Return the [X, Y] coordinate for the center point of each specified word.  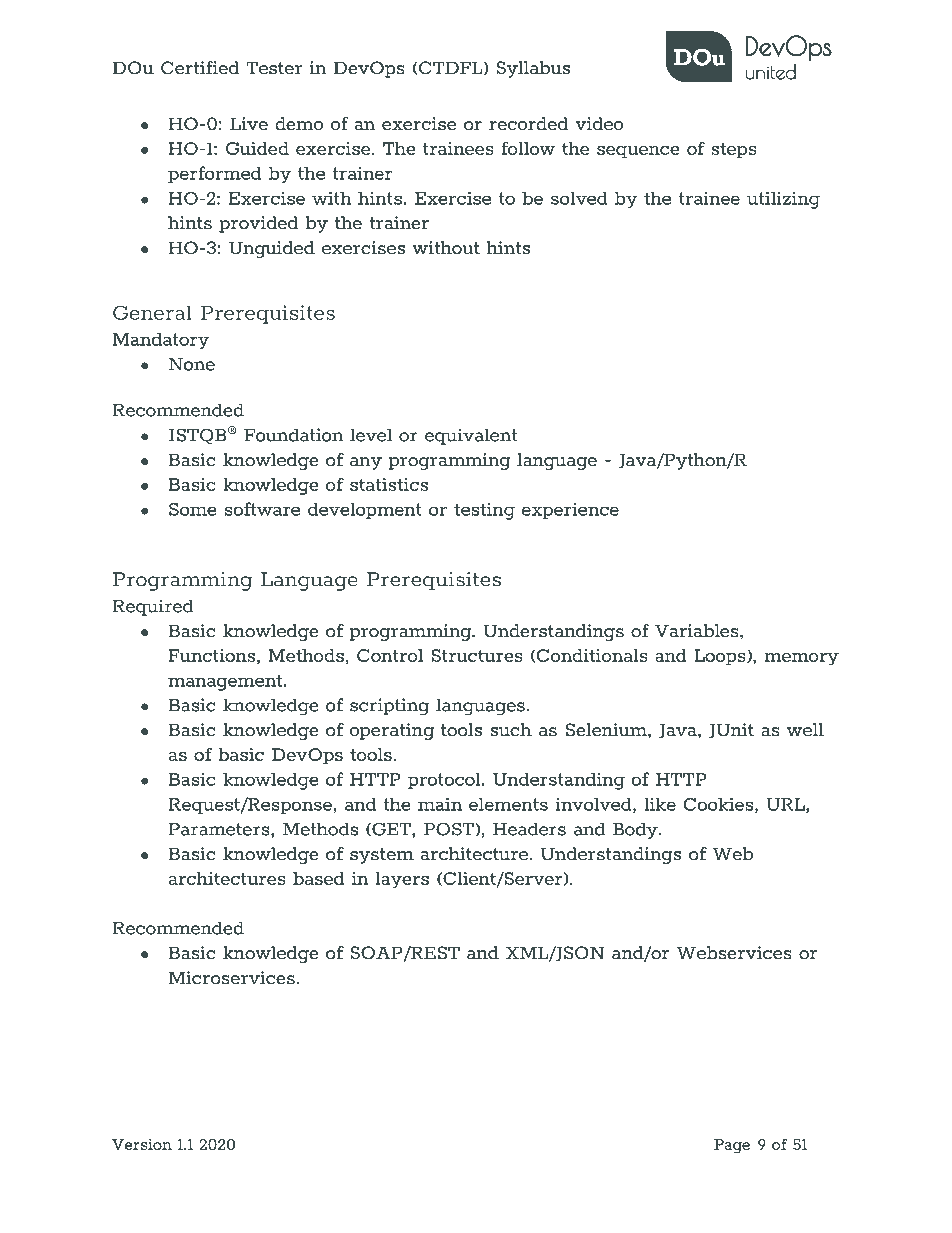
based [318, 878]
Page [732, 1146]
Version [142, 1144]
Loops [721, 657]
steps [734, 150]
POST [450, 829]
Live [249, 124]
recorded [528, 124]
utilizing [783, 200]
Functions [212, 655]
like [660, 804]
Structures [477, 655]
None [192, 364]
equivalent [471, 436]
